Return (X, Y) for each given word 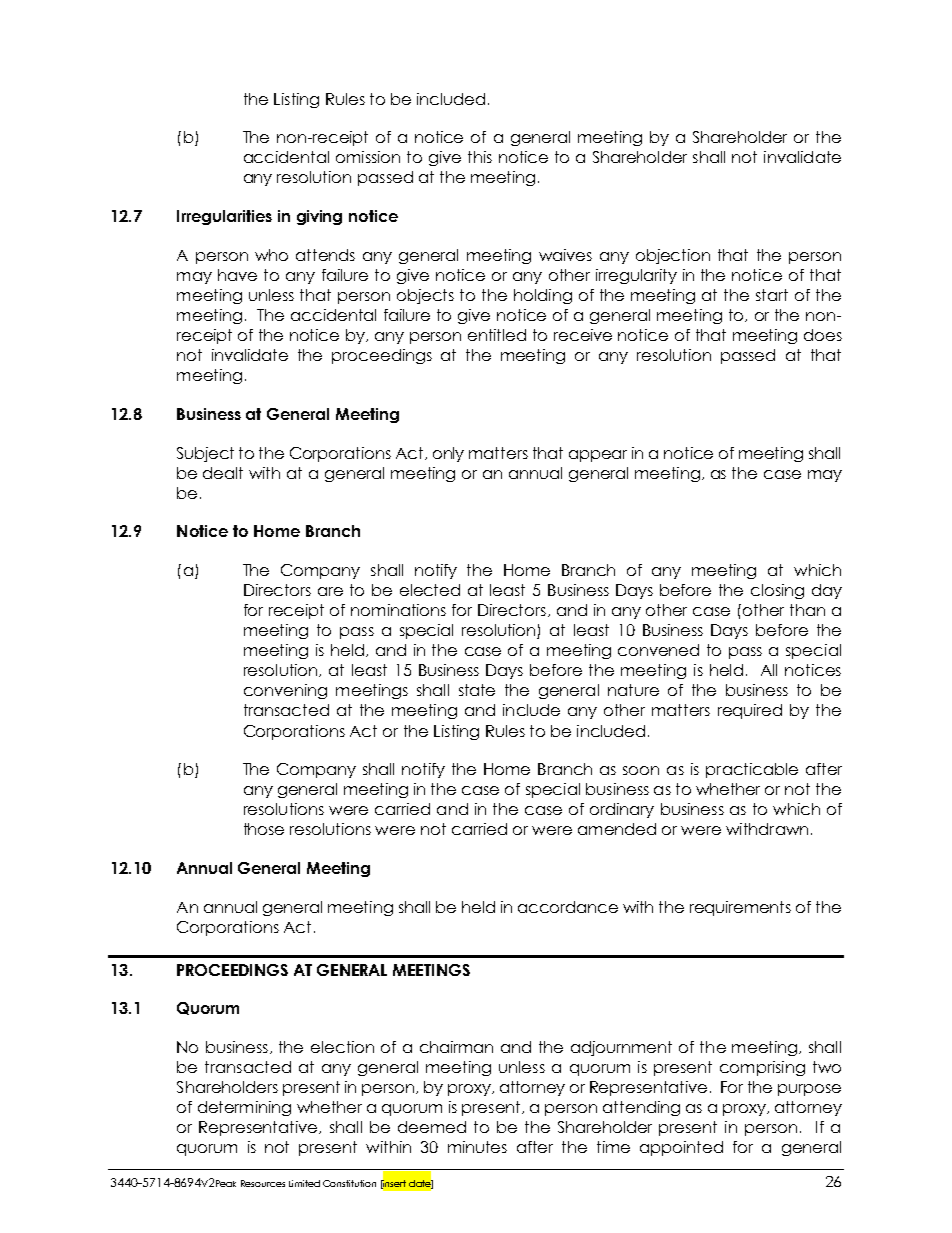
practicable (752, 770)
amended (617, 829)
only (448, 454)
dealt (223, 473)
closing (777, 591)
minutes (477, 1147)
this (480, 157)
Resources (263, 1183)
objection (673, 256)
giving (319, 217)
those (264, 829)
